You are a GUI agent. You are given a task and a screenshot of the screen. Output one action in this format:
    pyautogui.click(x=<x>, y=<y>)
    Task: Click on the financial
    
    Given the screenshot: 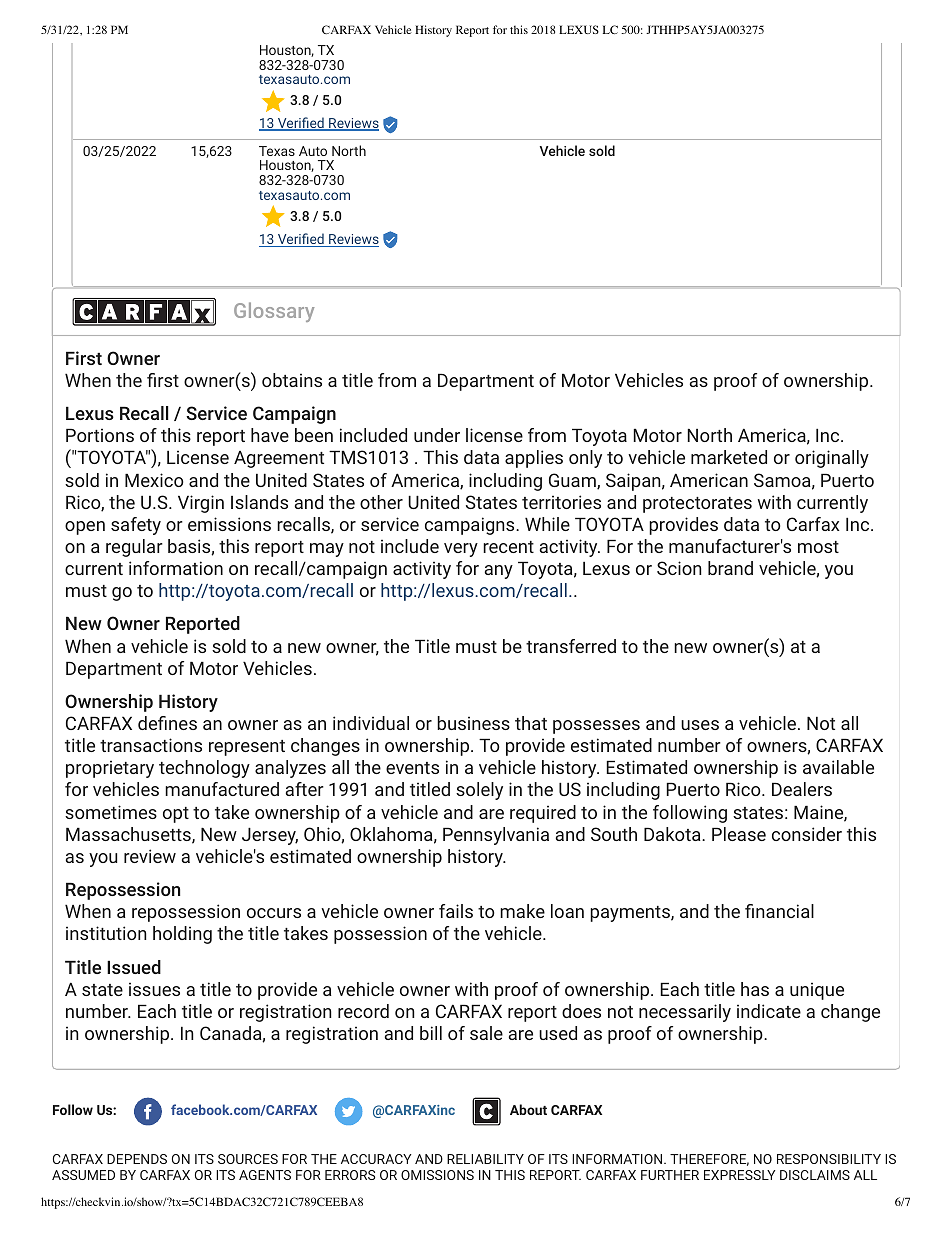 What is the action you would take?
    pyautogui.click(x=779, y=911)
